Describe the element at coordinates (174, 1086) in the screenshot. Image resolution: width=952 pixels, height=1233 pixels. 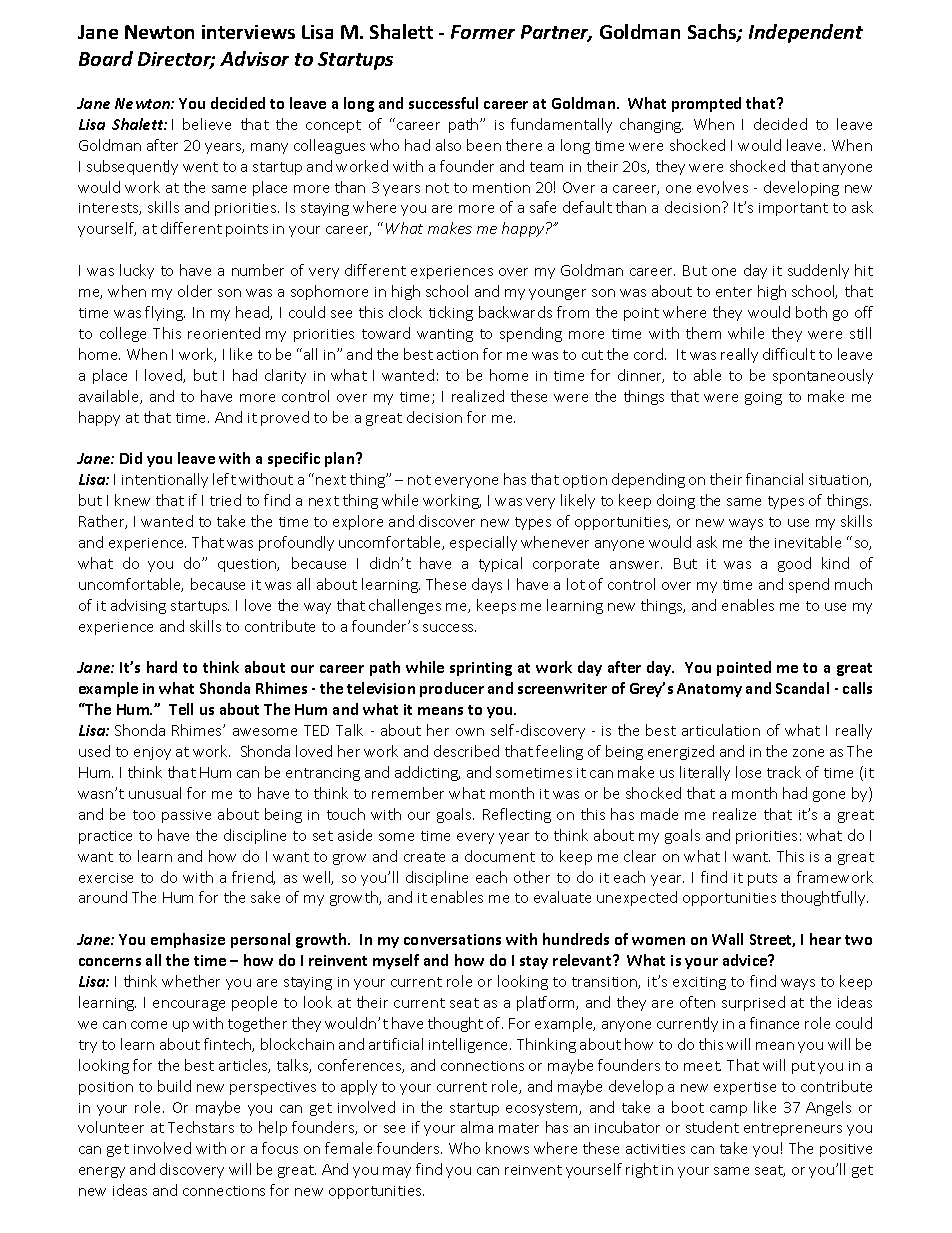
I see `build` at that location.
